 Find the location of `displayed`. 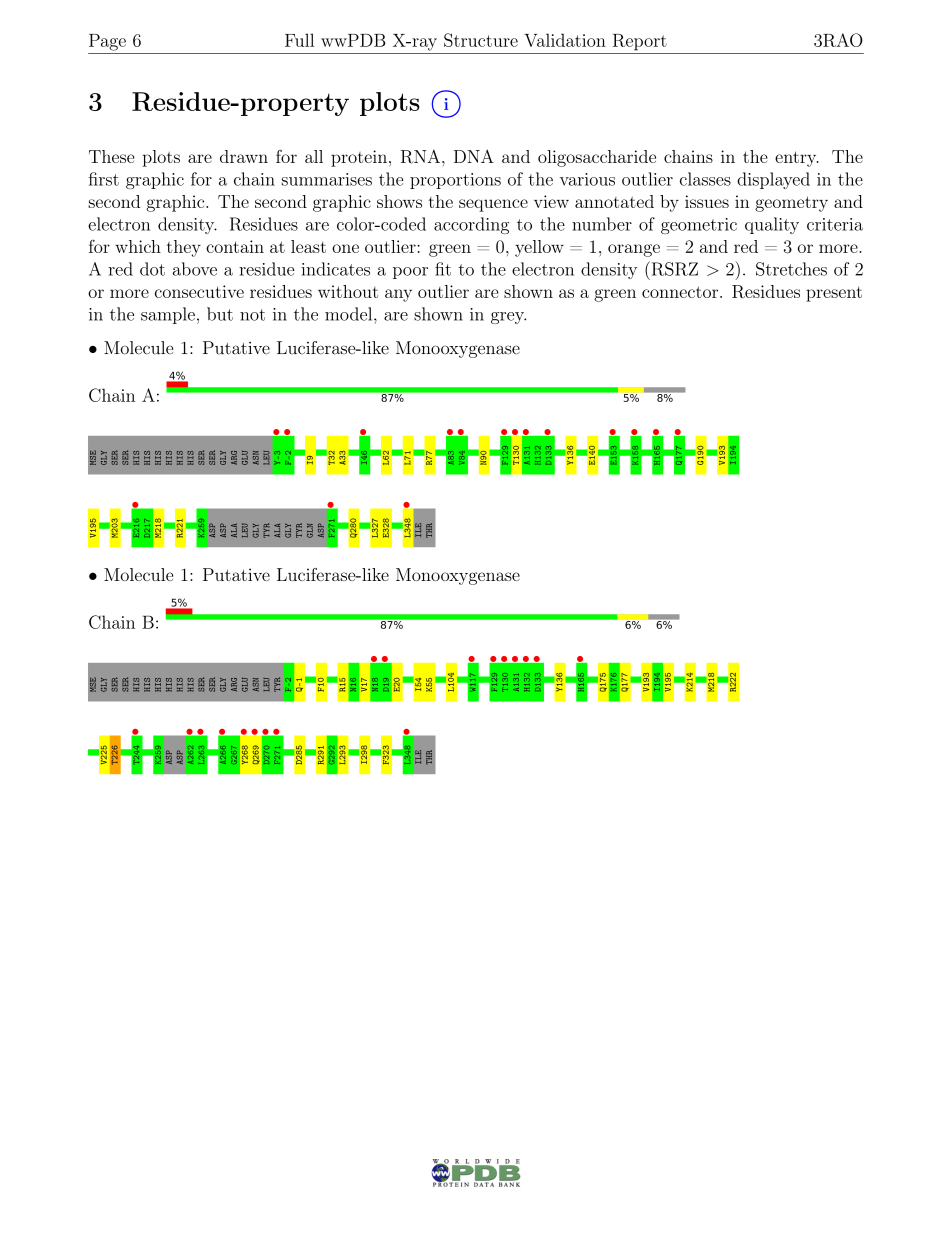

displayed is located at coordinates (773, 180).
